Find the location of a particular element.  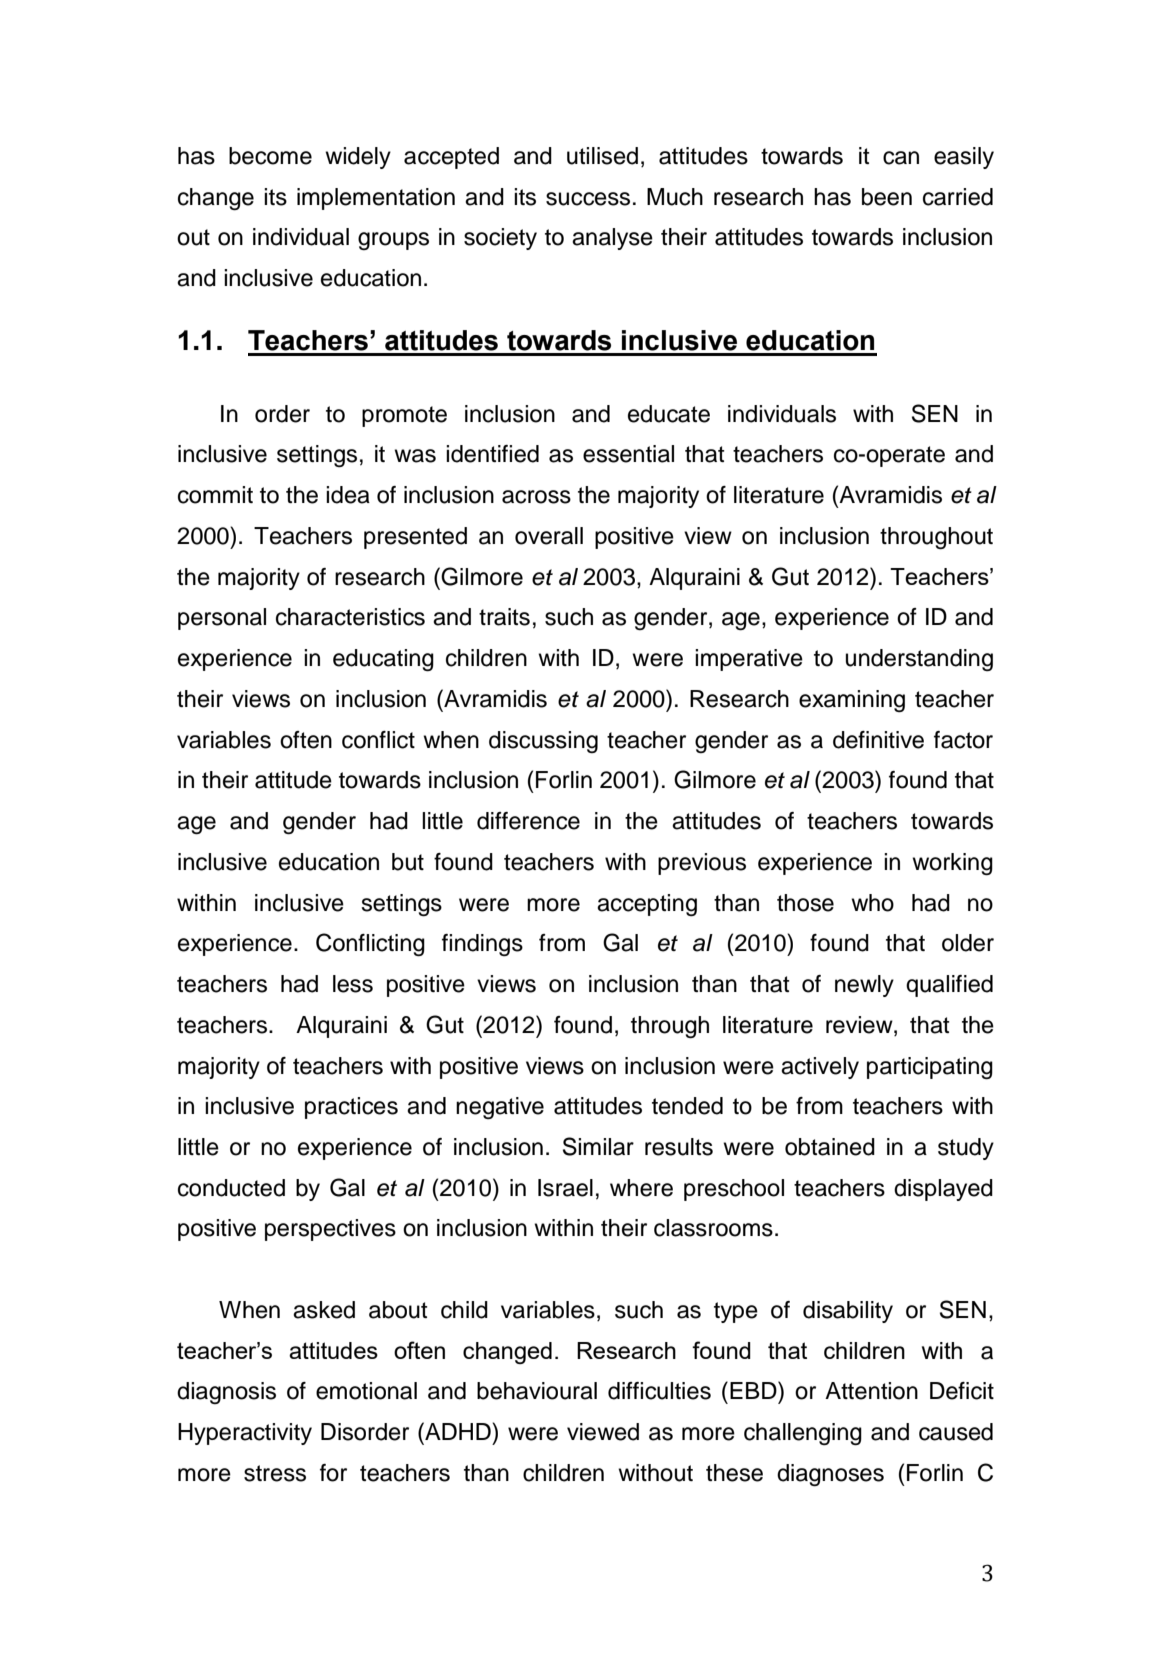

perspectives is located at coordinates (330, 1230).
